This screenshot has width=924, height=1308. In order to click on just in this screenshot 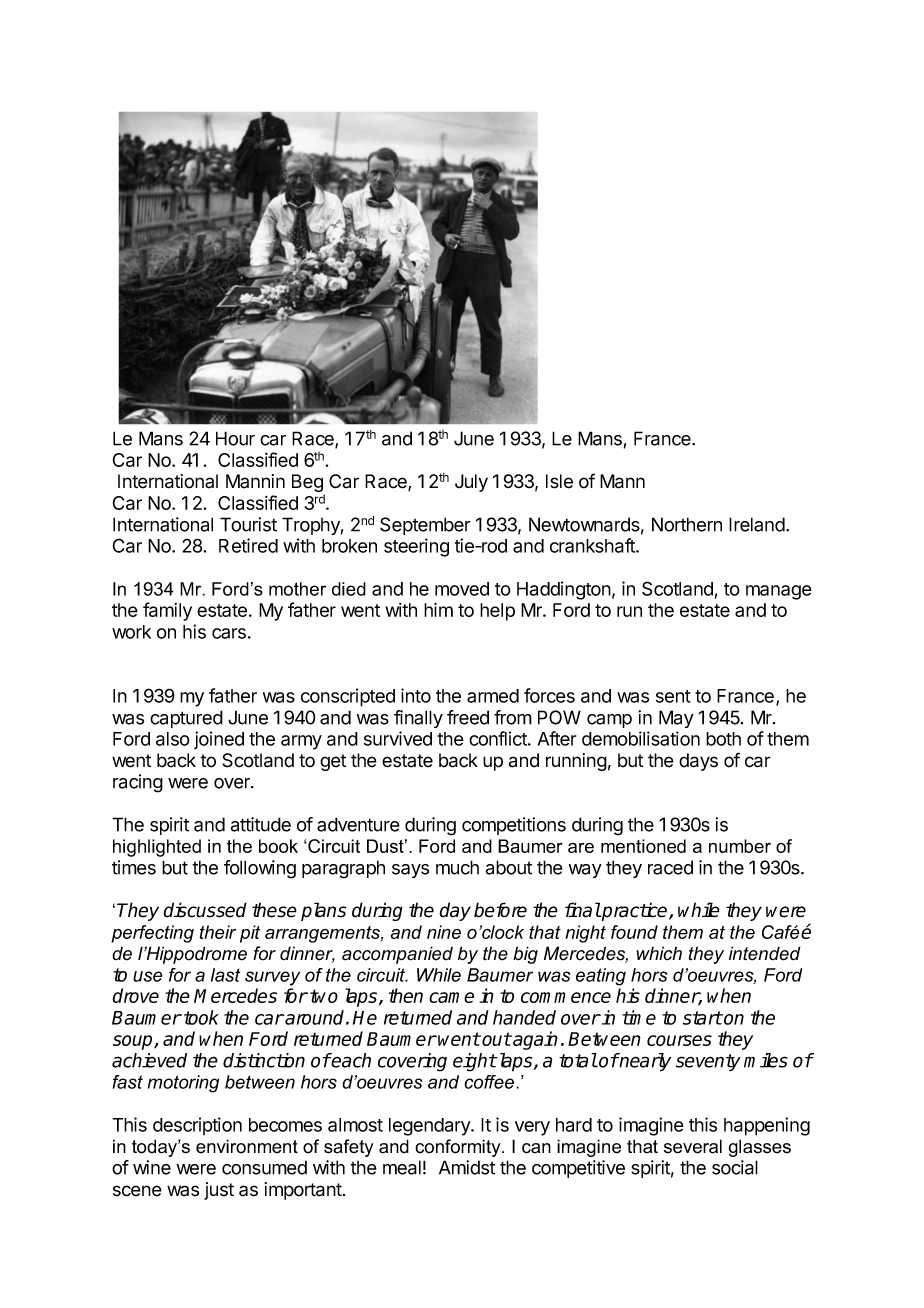, I will do `click(219, 1191)`.
